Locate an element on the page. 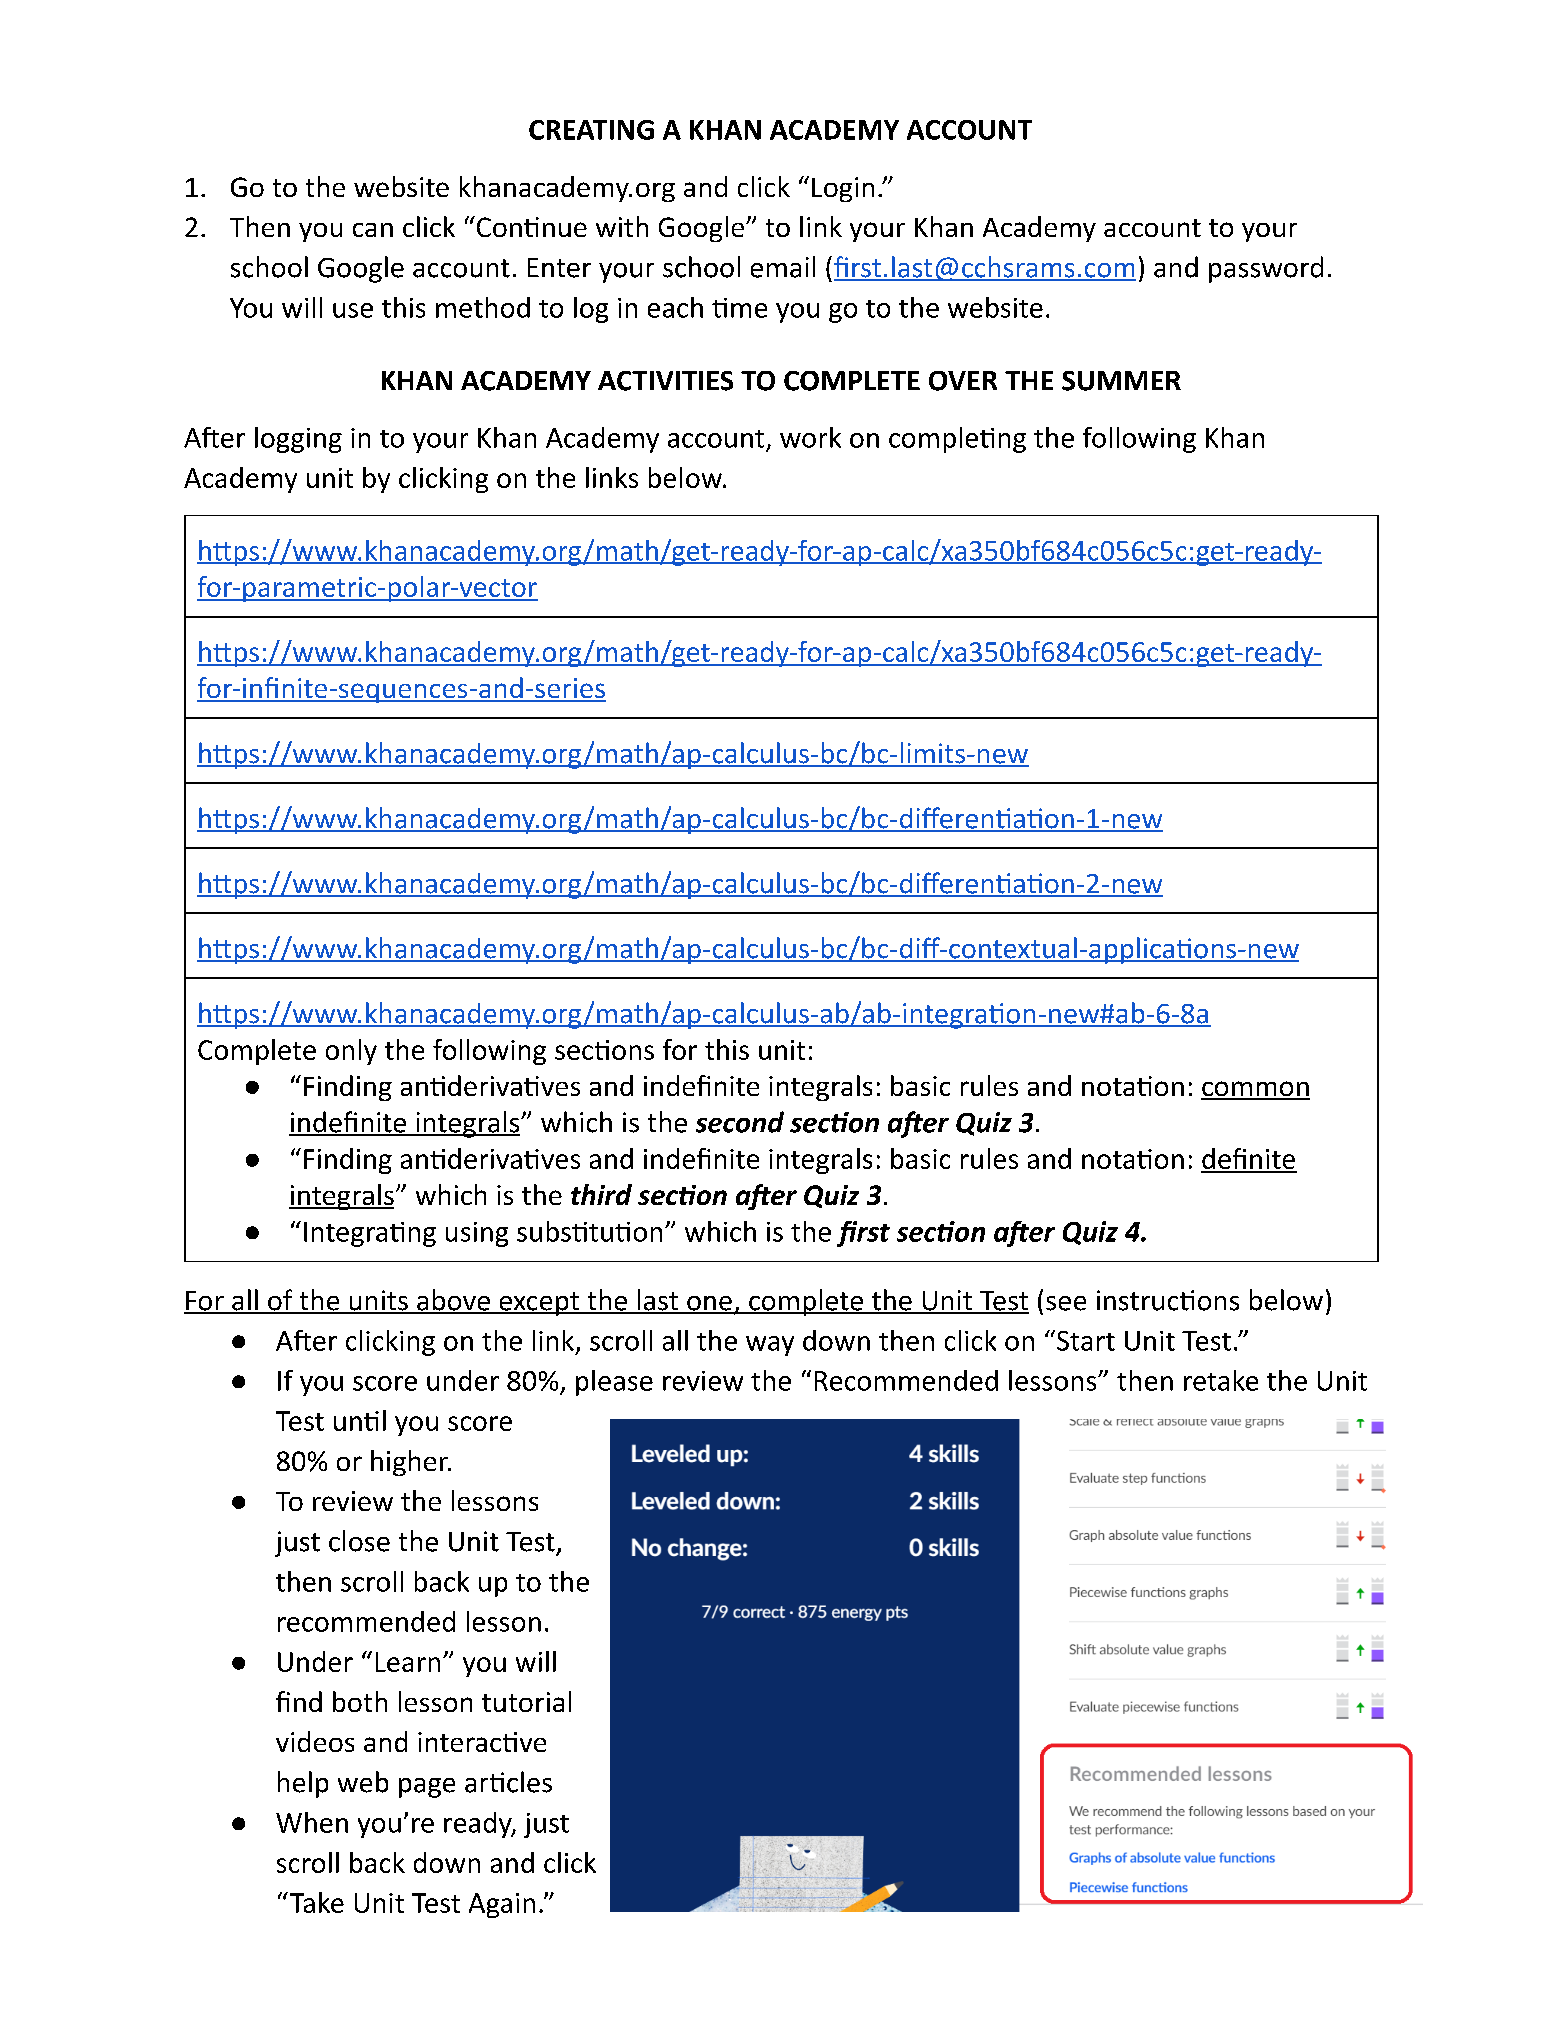 The height and width of the document is (2020, 1561). way is located at coordinates (770, 1346).
